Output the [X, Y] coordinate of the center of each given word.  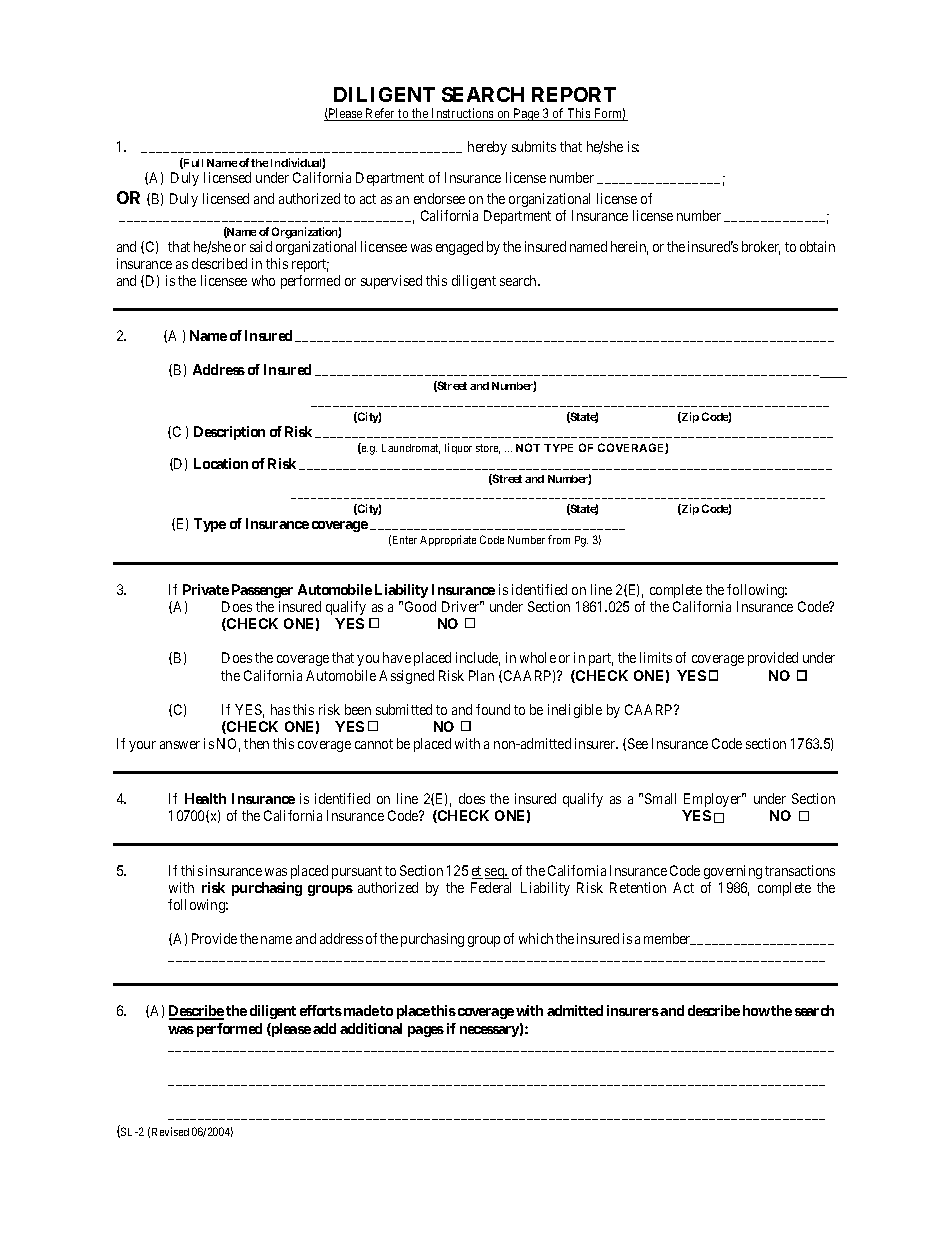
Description [229, 433]
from [559, 539]
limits [656, 657]
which [536, 938]
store [488, 449]
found [493, 709]
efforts [321, 1010]
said [261, 246]
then [256, 743]
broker [761, 248]
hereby [487, 148]
